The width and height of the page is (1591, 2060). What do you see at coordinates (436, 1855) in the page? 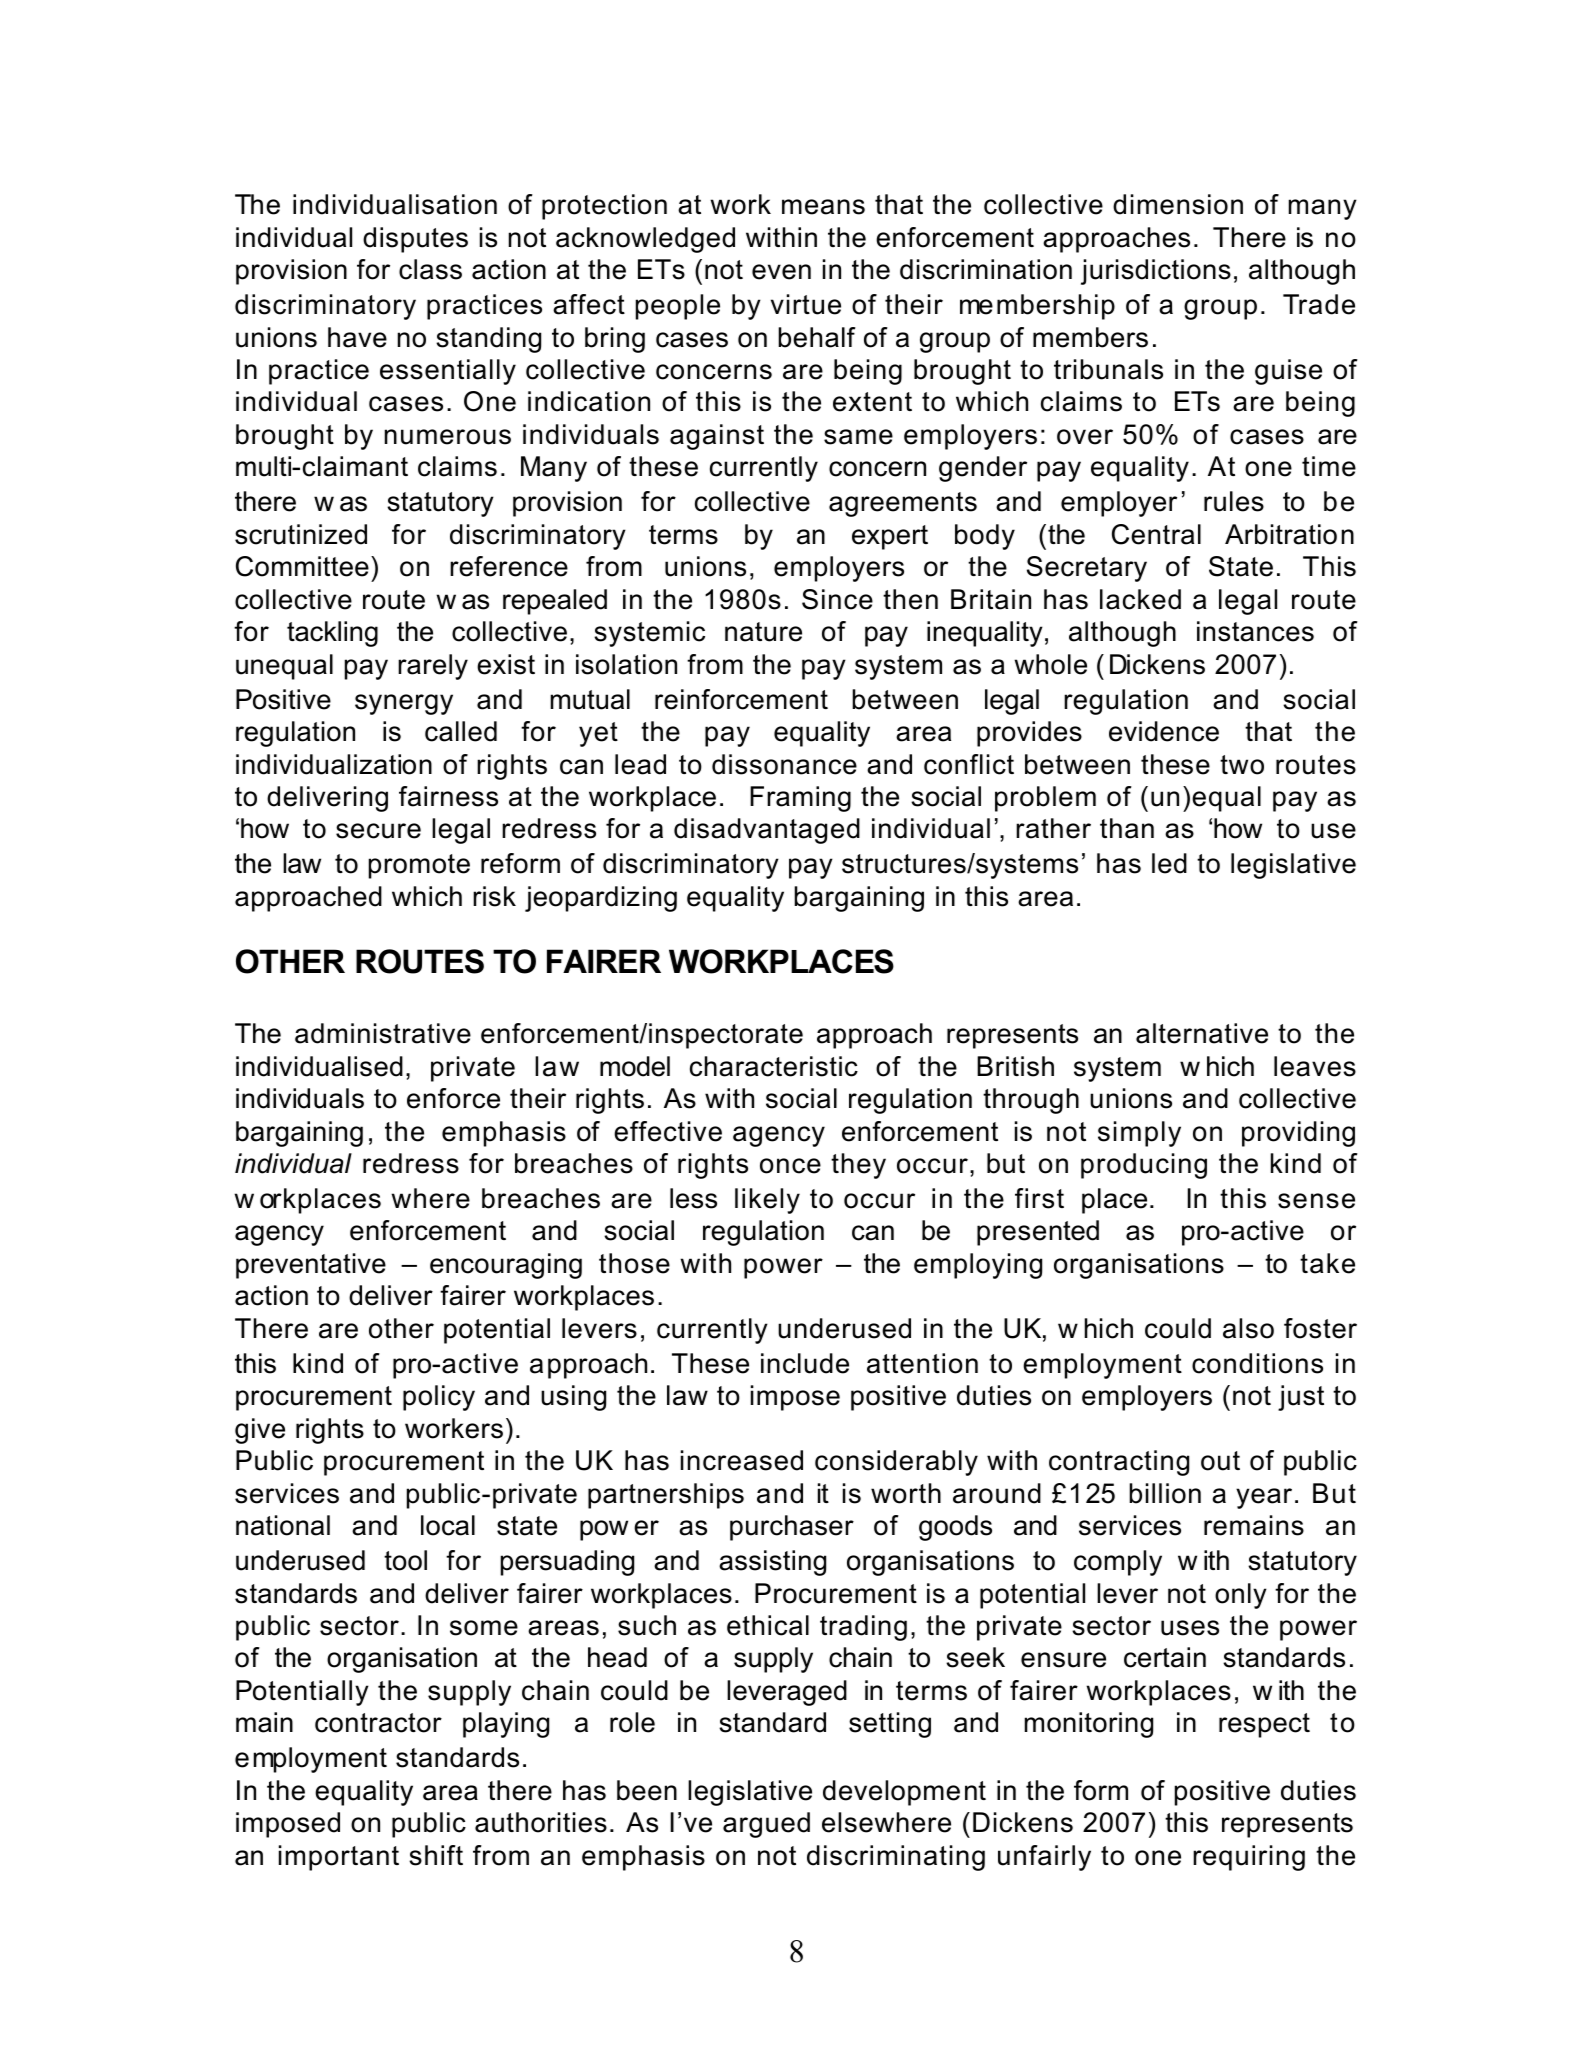
I see `shift` at bounding box center [436, 1855].
